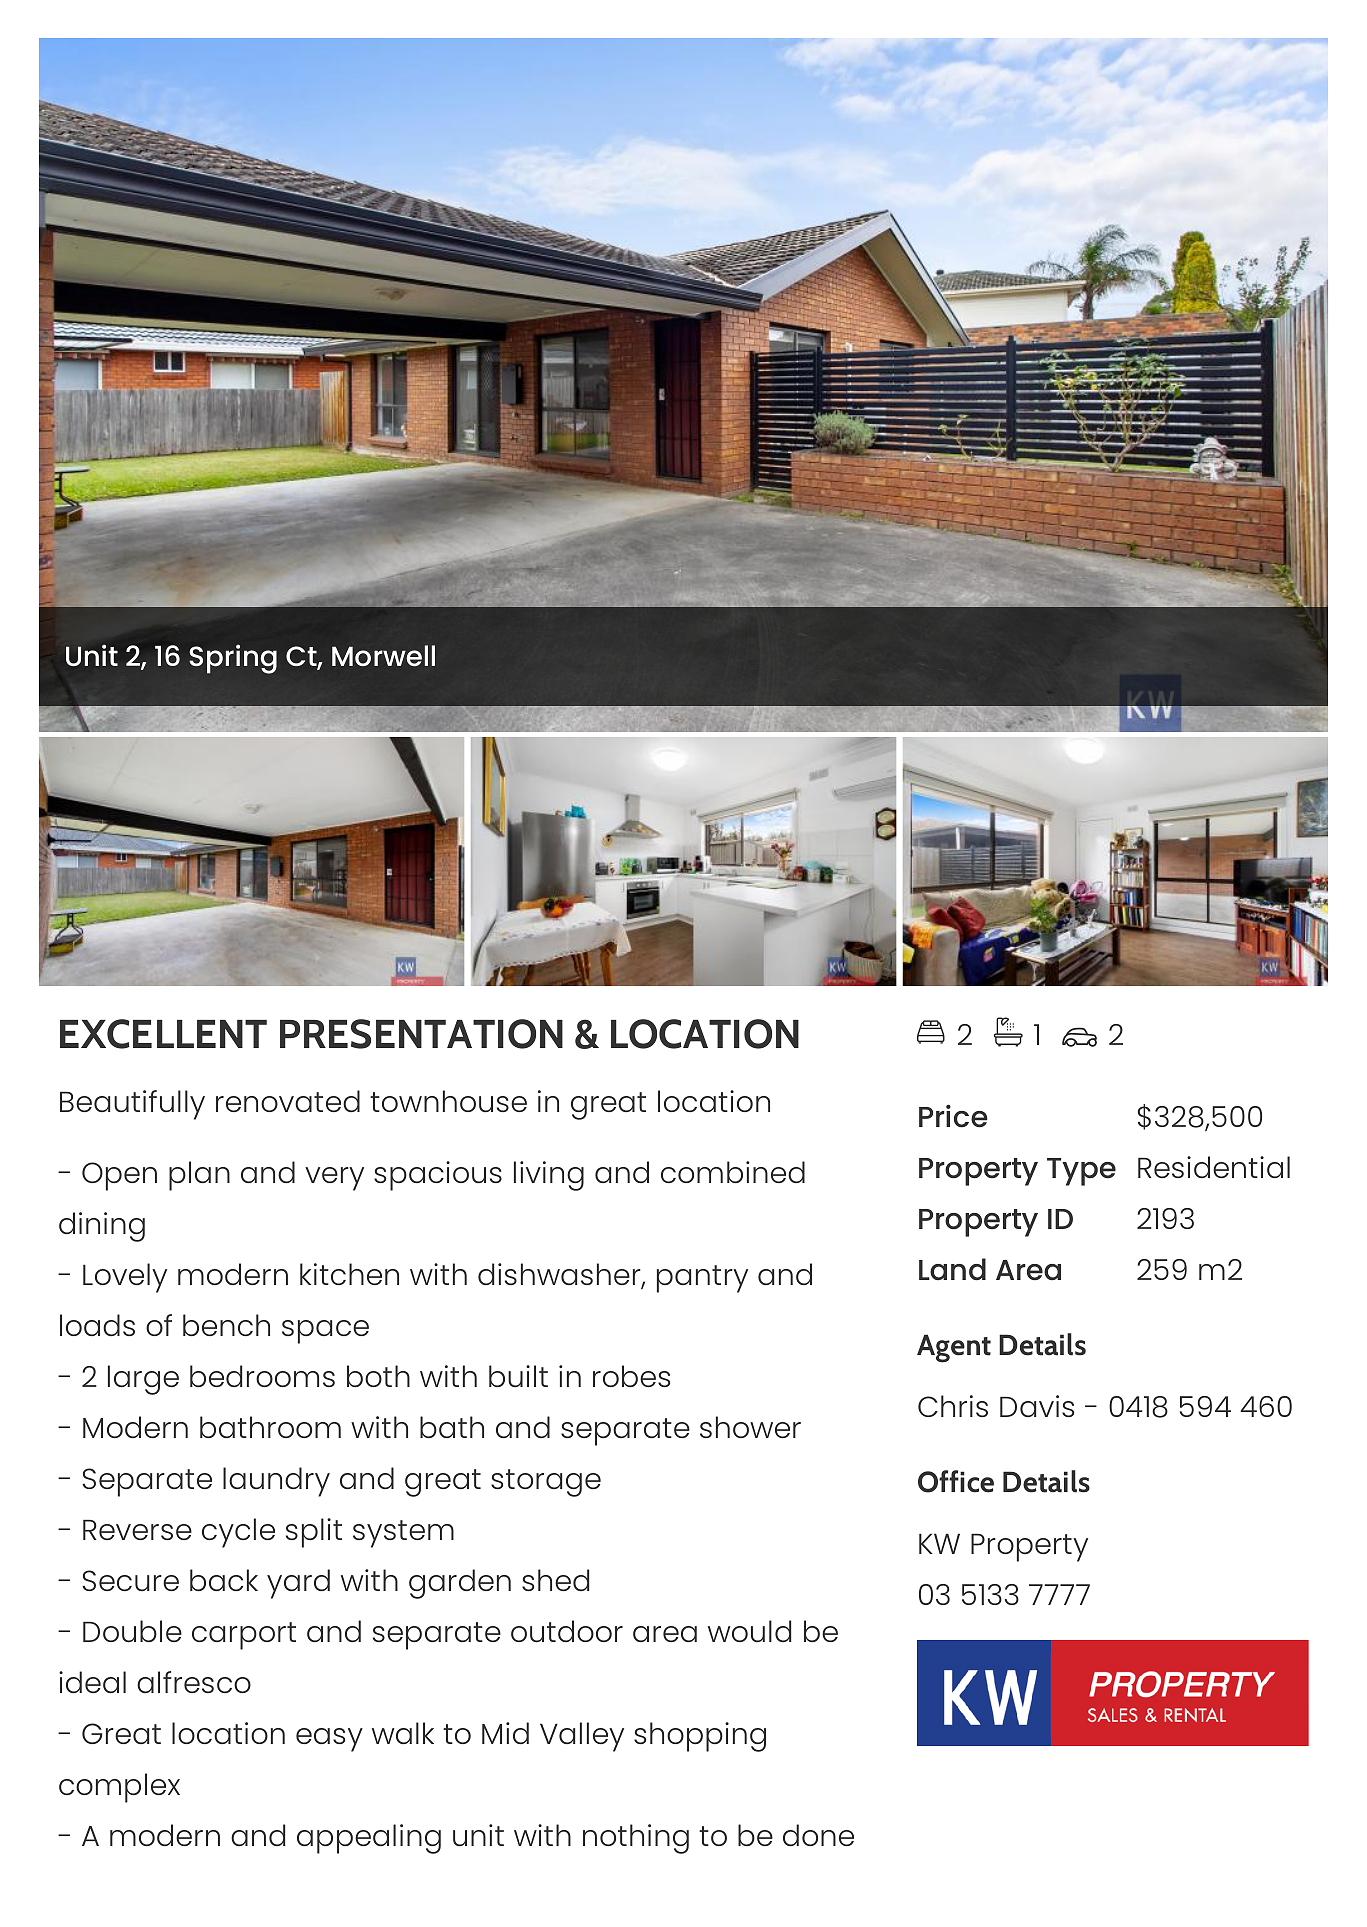 Image resolution: width=1367 pixels, height=1927 pixels. I want to click on Lovely, so click(125, 1278).
